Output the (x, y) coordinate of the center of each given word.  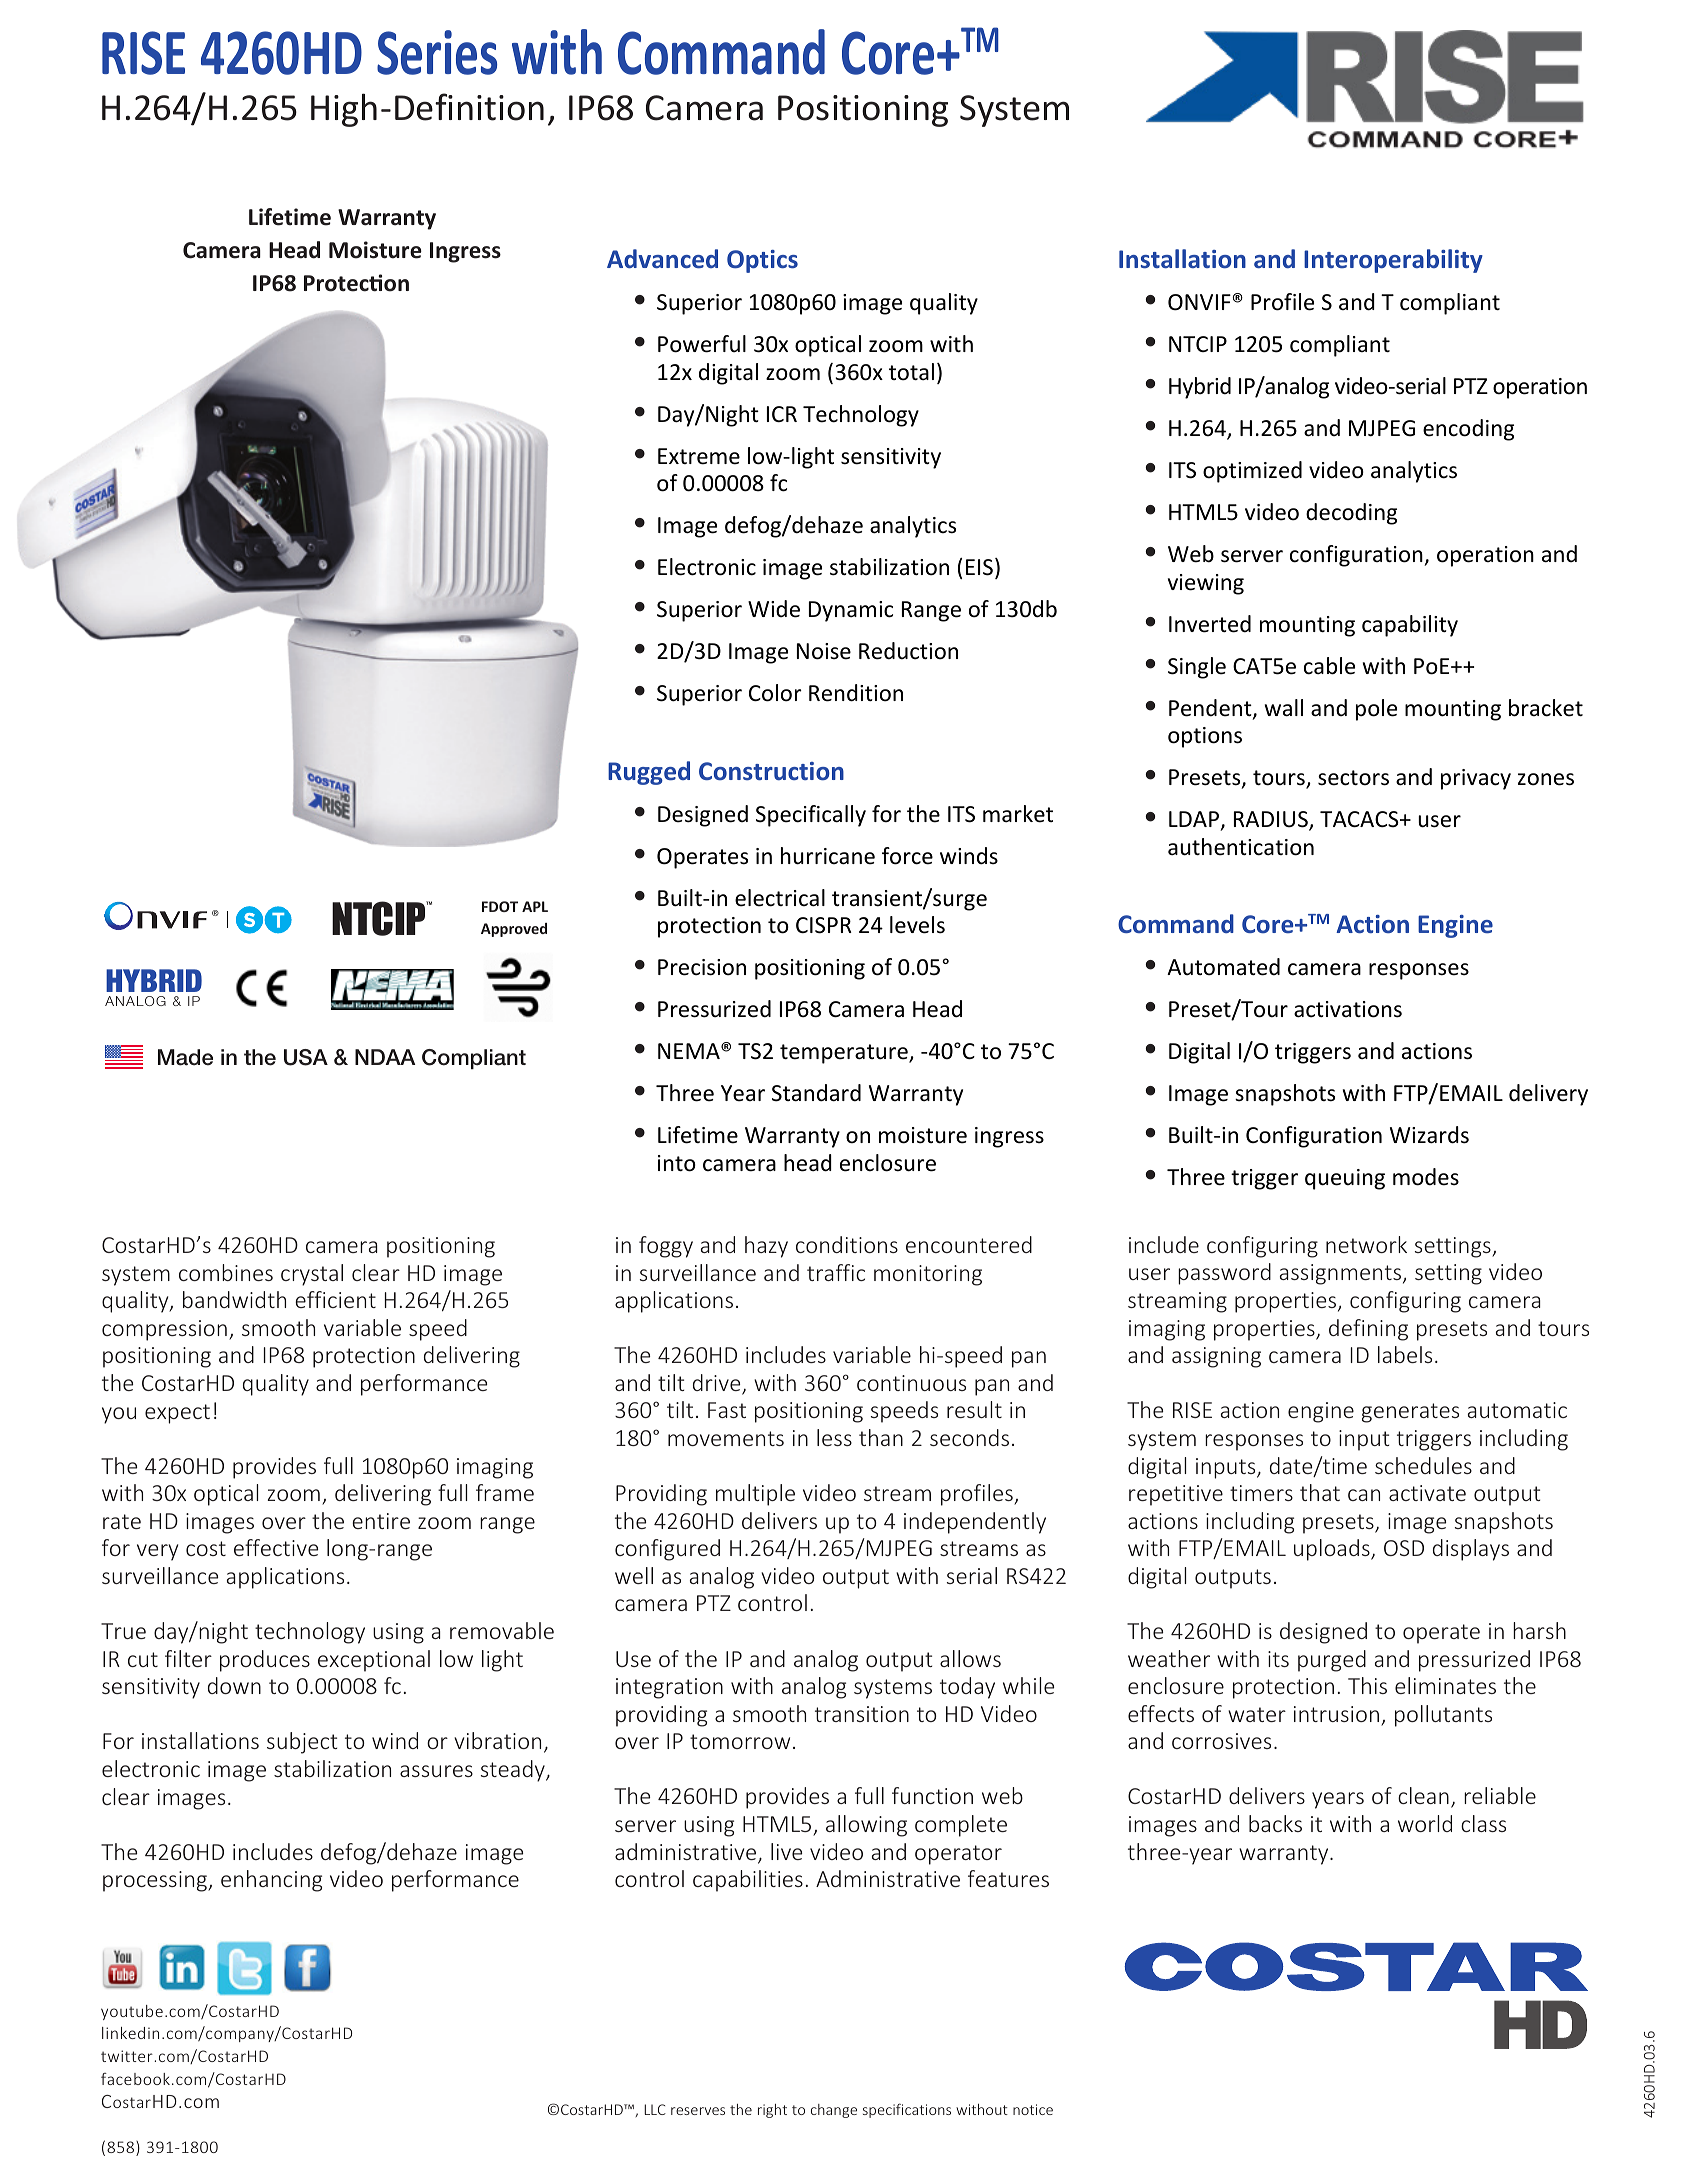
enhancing (271, 1881)
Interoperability (1393, 261)
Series (437, 52)
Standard (816, 1093)
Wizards (1429, 1135)
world (1425, 1823)
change (834, 2111)
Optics (762, 261)
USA (306, 1057)
